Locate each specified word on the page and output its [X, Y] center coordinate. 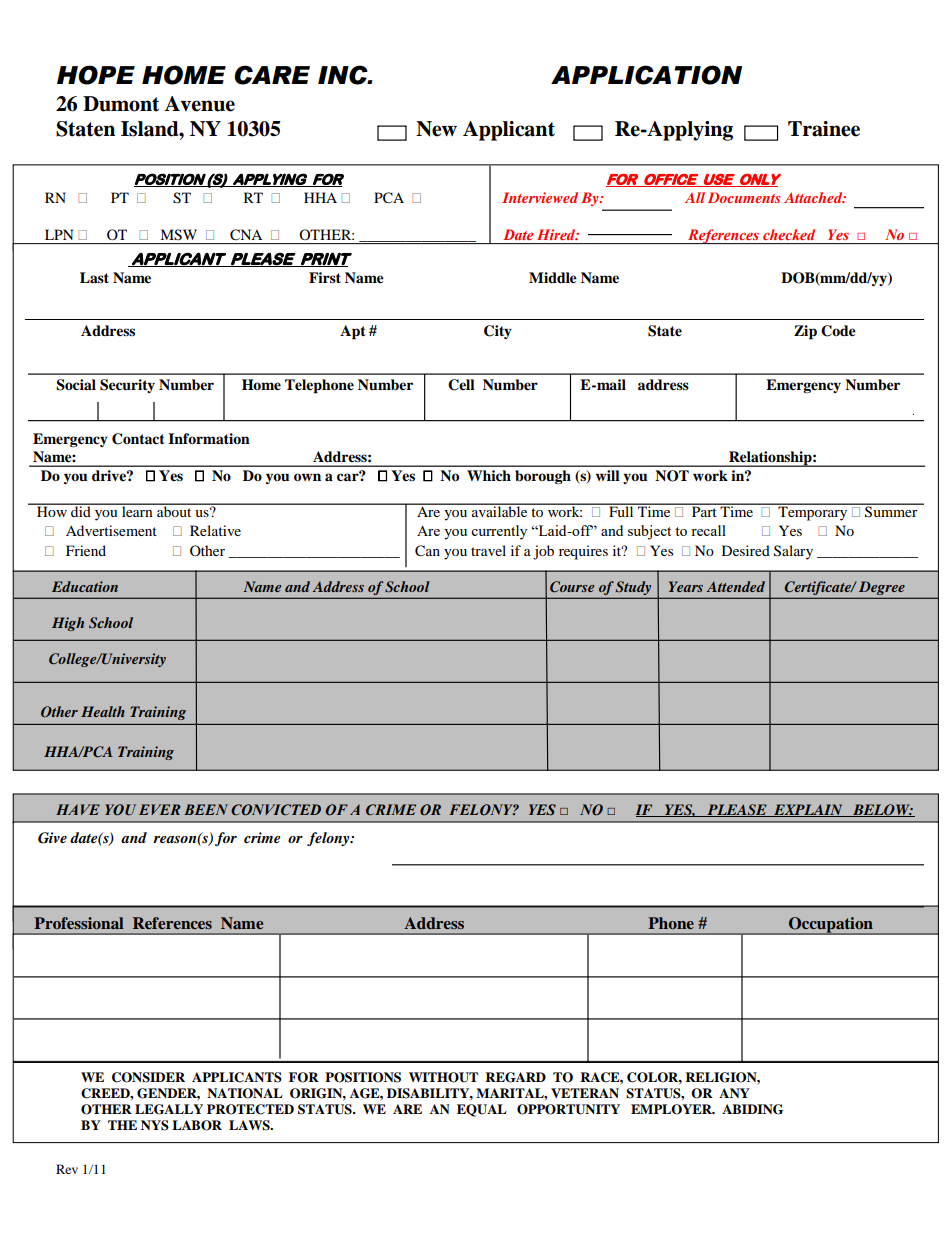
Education [85, 586]
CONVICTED [276, 810]
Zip [805, 332]
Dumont [121, 104]
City [498, 332]
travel [488, 550]
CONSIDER [148, 1077]
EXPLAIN [808, 810]
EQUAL [482, 1110]
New [436, 129]
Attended [735, 586]
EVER [160, 809]
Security [127, 386]
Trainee [824, 129]
